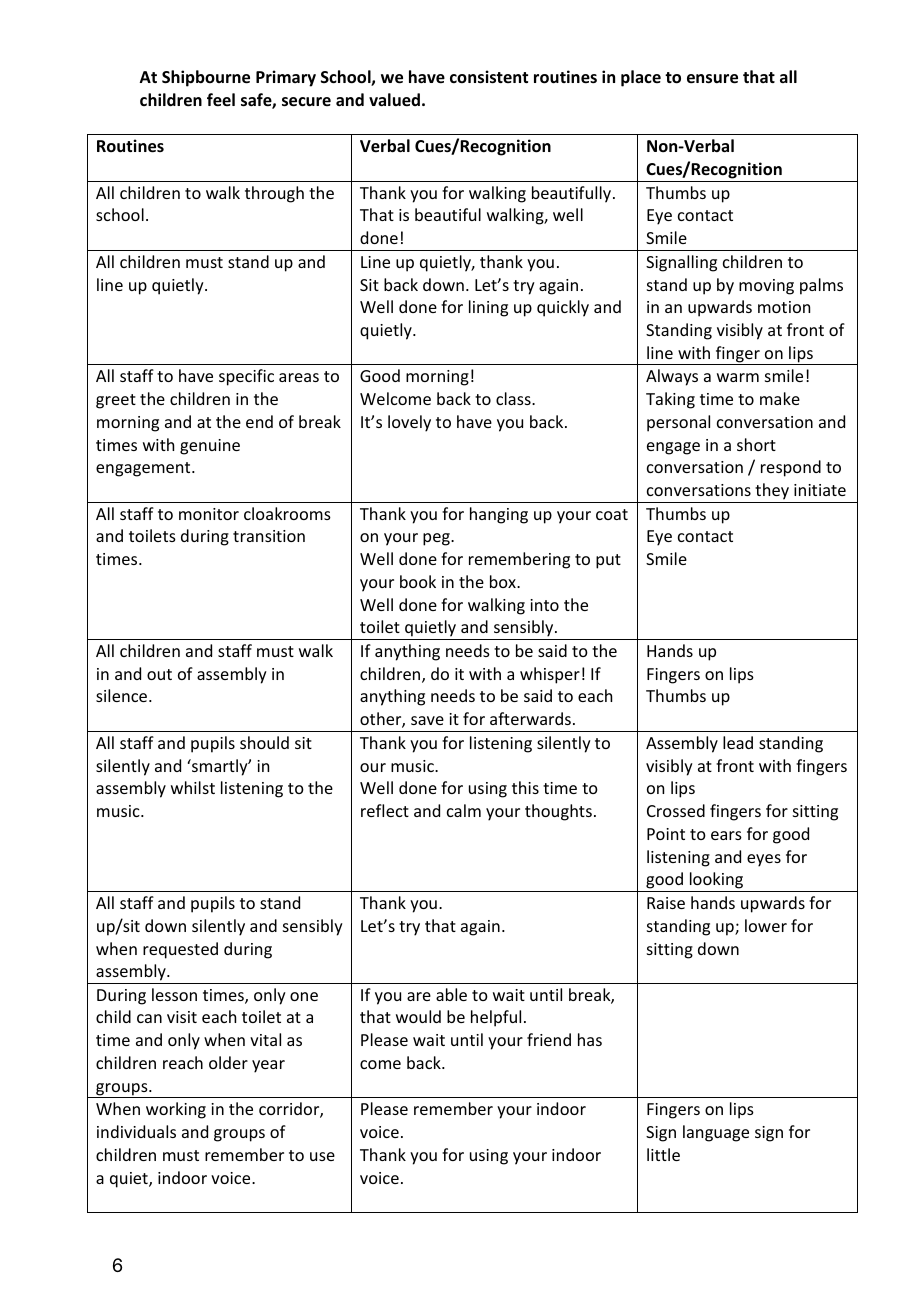 This image has height=1308, width=924. What do you see at coordinates (489, 77) in the image?
I see `consistent` at bounding box center [489, 77].
